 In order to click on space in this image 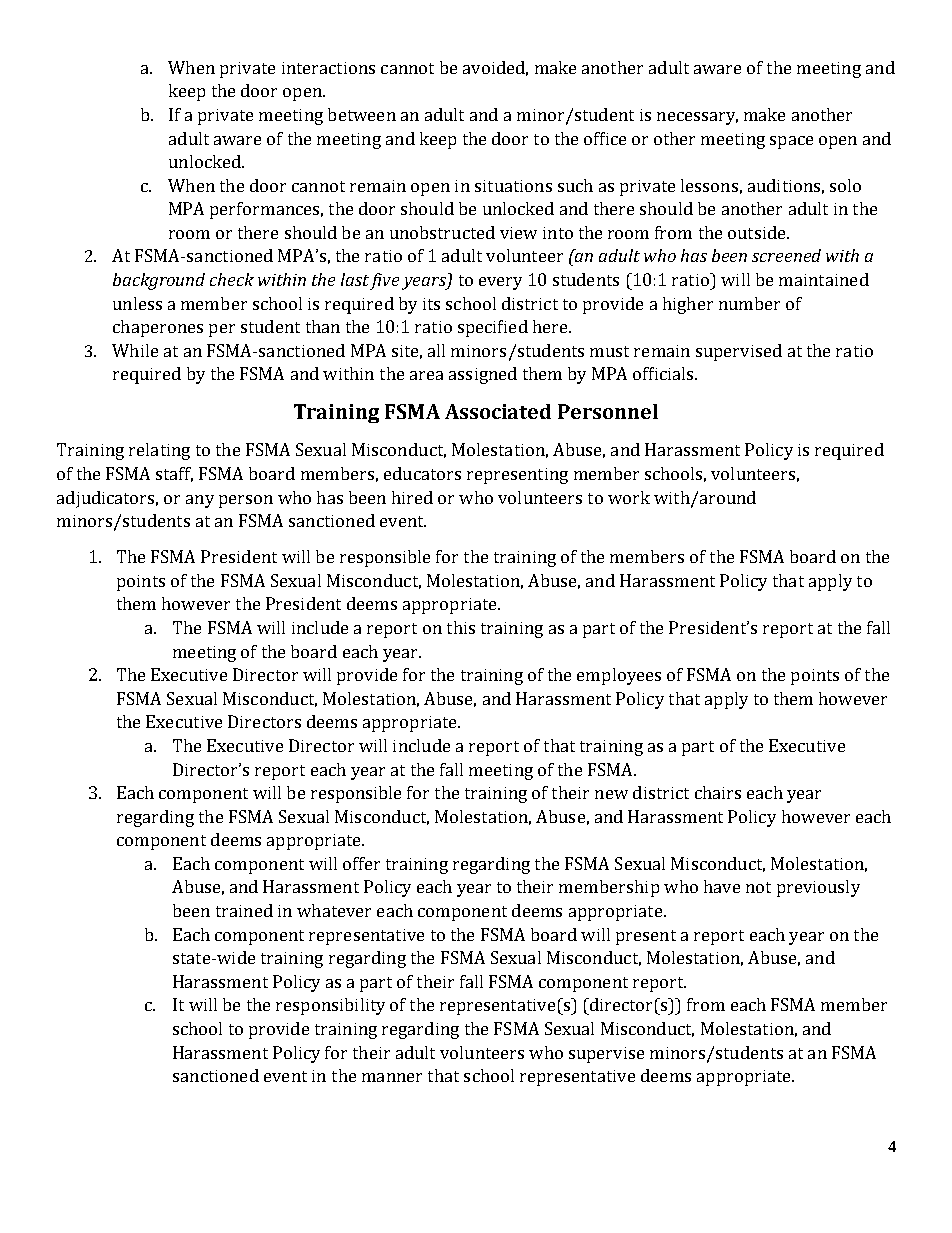, I will do `click(791, 142)`.
